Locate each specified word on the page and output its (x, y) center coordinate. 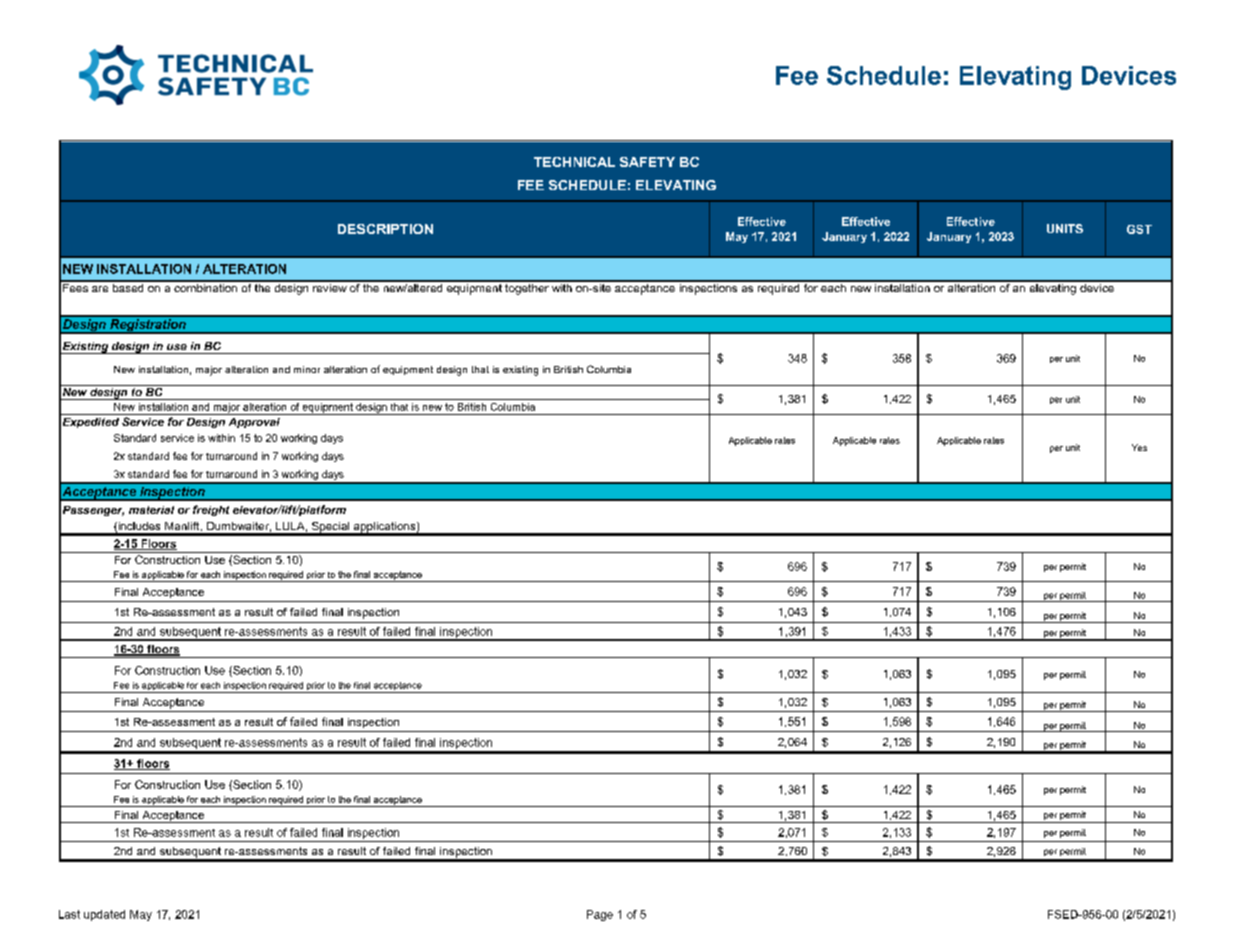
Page (600, 915)
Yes (1139, 447)
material (151, 510)
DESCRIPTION (385, 229)
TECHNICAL (574, 162)
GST (1139, 229)
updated (104, 915)
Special (331, 528)
